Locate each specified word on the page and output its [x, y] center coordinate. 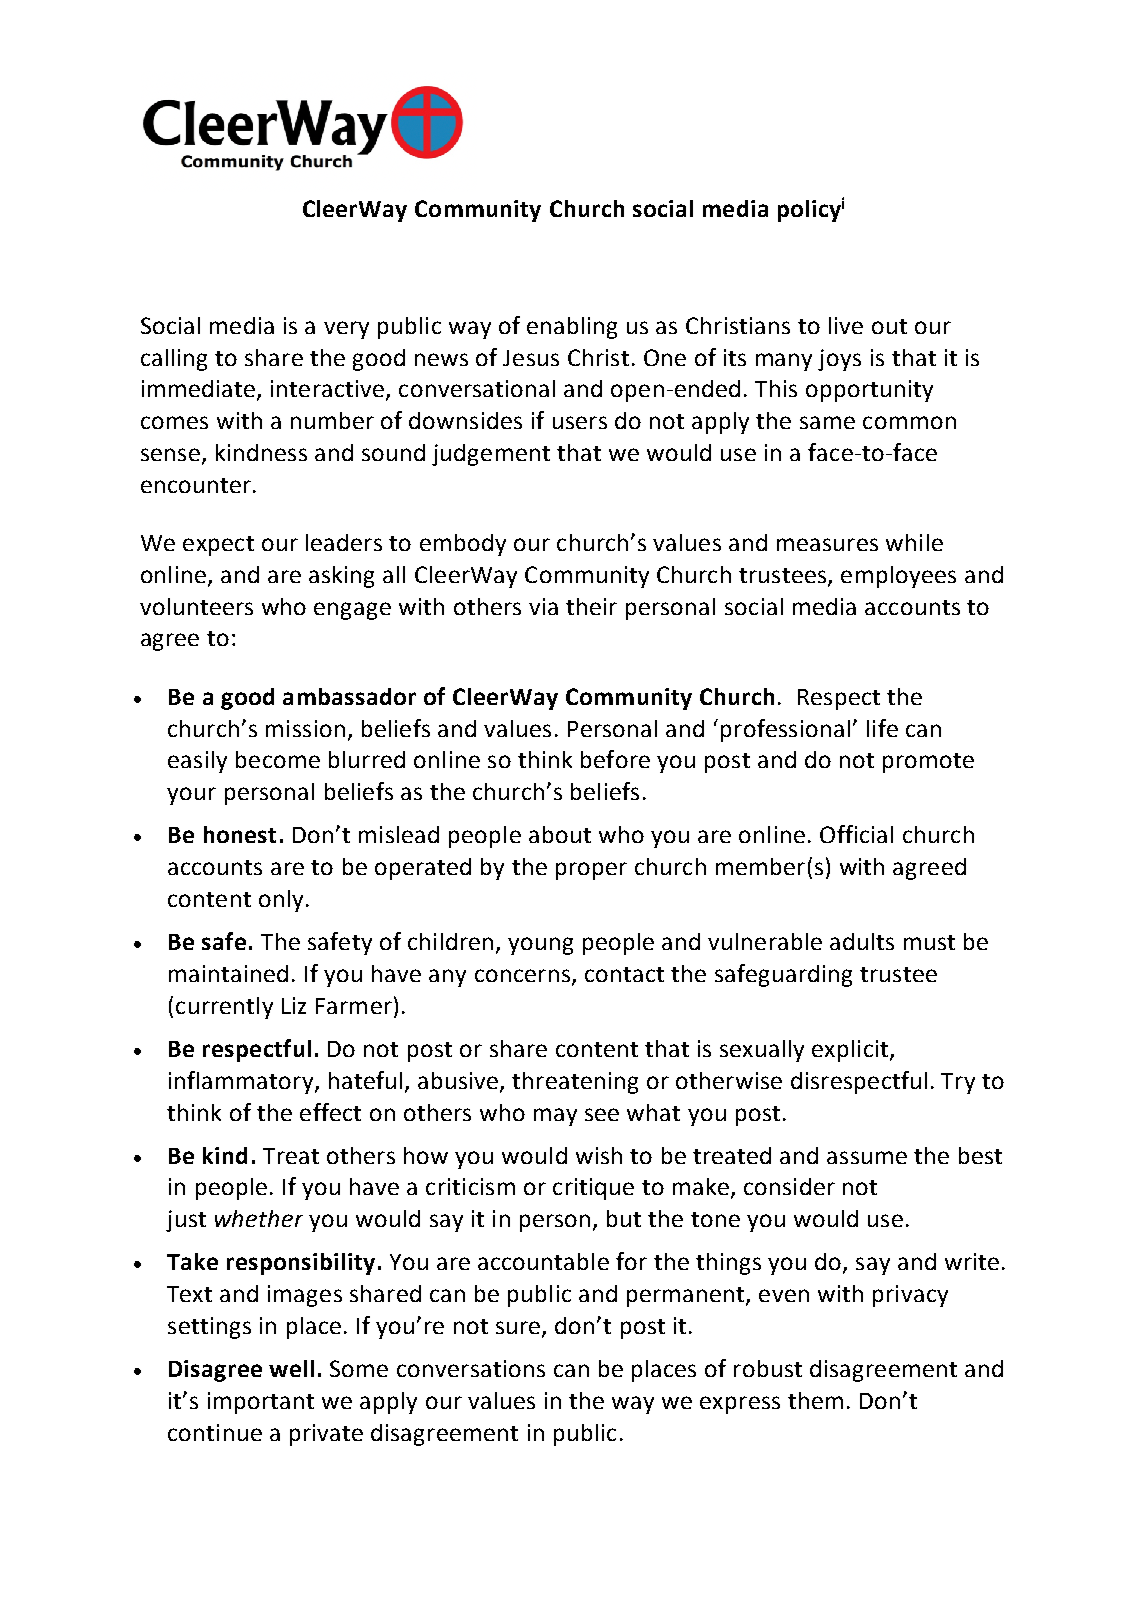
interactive [327, 388]
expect [218, 546]
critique [593, 1189]
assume [867, 1157]
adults [862, 941]
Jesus [531, 358]
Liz [294, 1005]
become [278, 759]
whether [259, 1218]
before [615, 759]
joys [839, 360]
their [591, 606]
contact [624, 974]
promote [928, 763]
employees [898, 577]
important [261, 1403]
